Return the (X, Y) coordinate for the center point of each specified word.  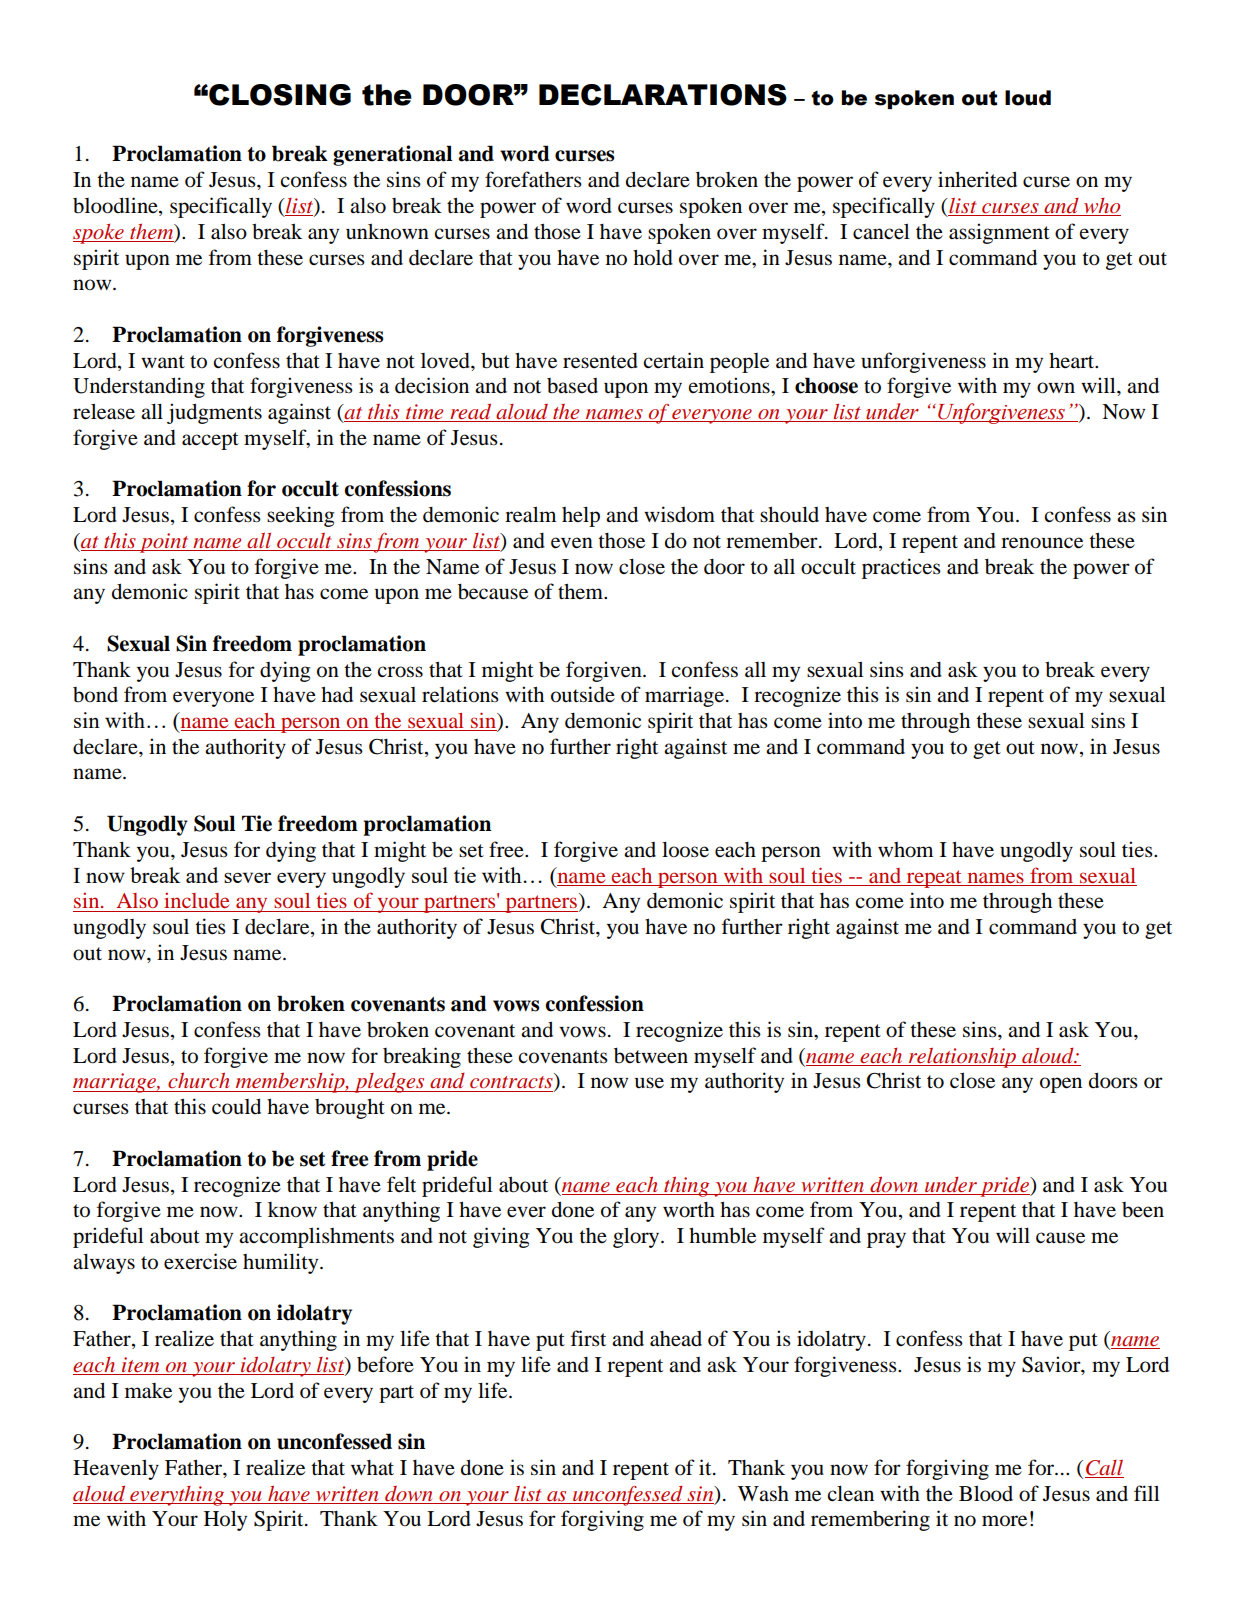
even (572, 543)
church (198, 1080)
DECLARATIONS (663, 95)
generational (392, 155)
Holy (225, 1520)
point (164, 543)
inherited (977, 179)
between (651, 1056)
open (1061, 1085)
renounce (1042, 543)
